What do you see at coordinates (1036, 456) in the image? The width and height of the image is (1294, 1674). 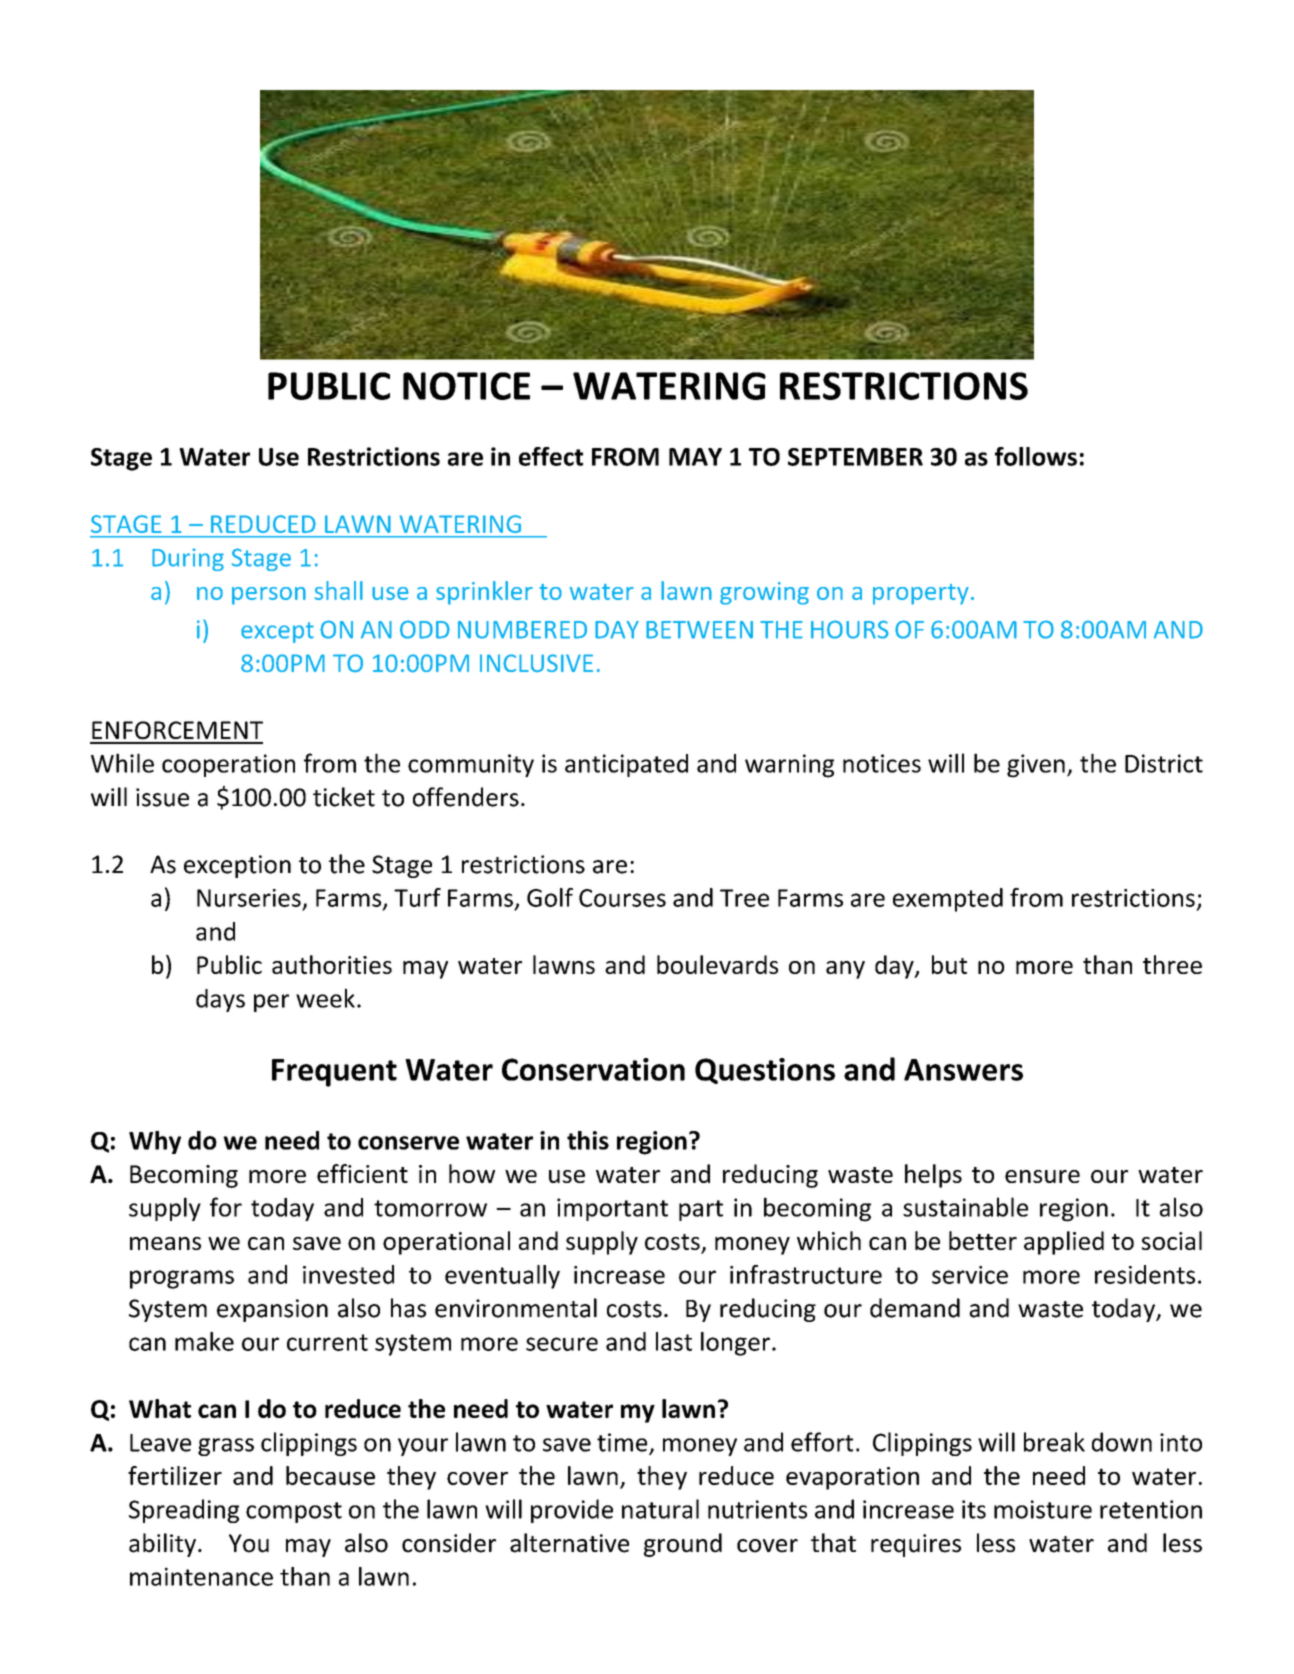 I see `follows` at bounding box center [1036, 456].
